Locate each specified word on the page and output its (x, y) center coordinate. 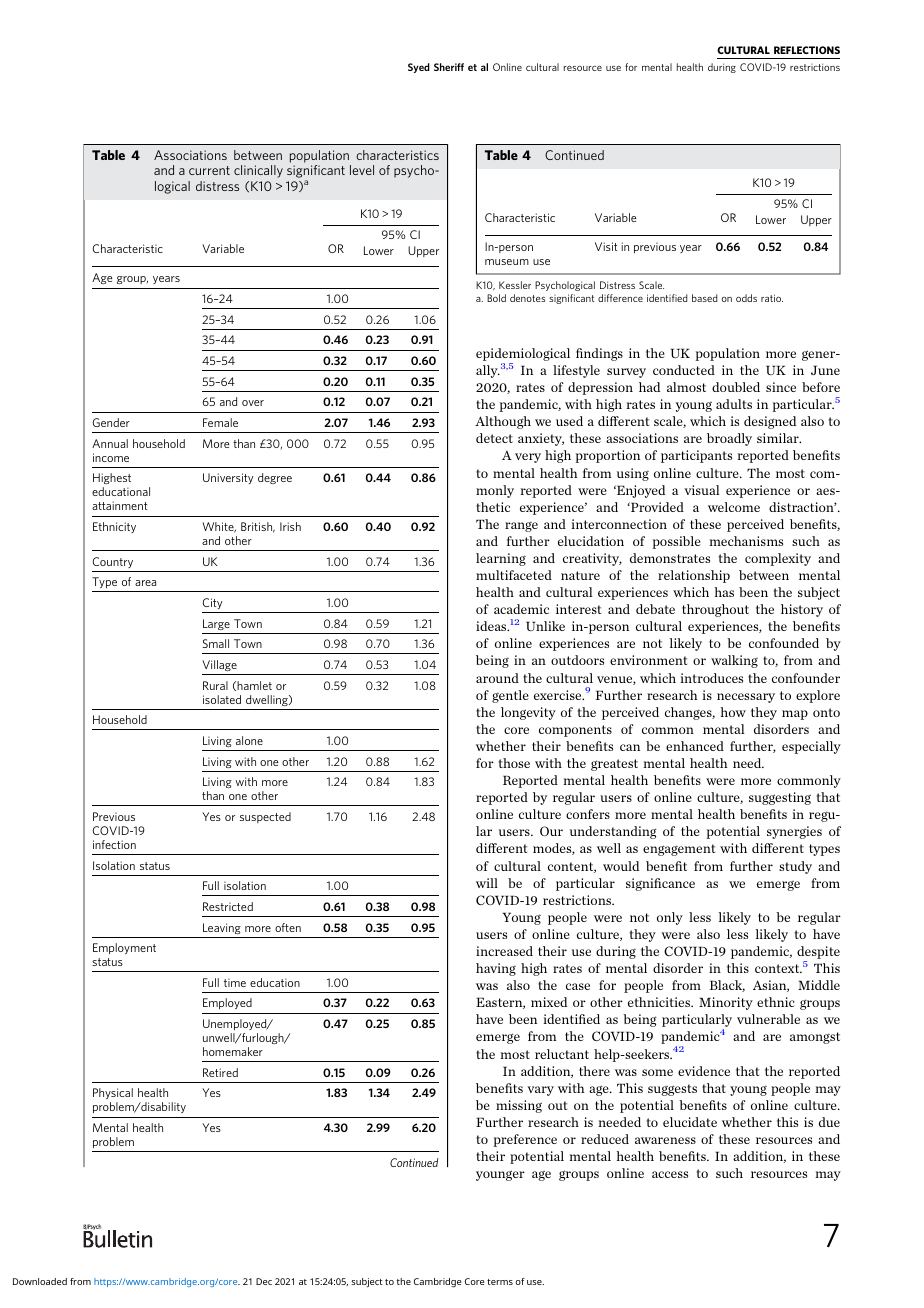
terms (500, 1282)
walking (734, 661)
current (209, 170)
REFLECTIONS (807, 50)
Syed (419, 68)
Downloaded (40, 1281)
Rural (215, 685)
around (497, 678)
